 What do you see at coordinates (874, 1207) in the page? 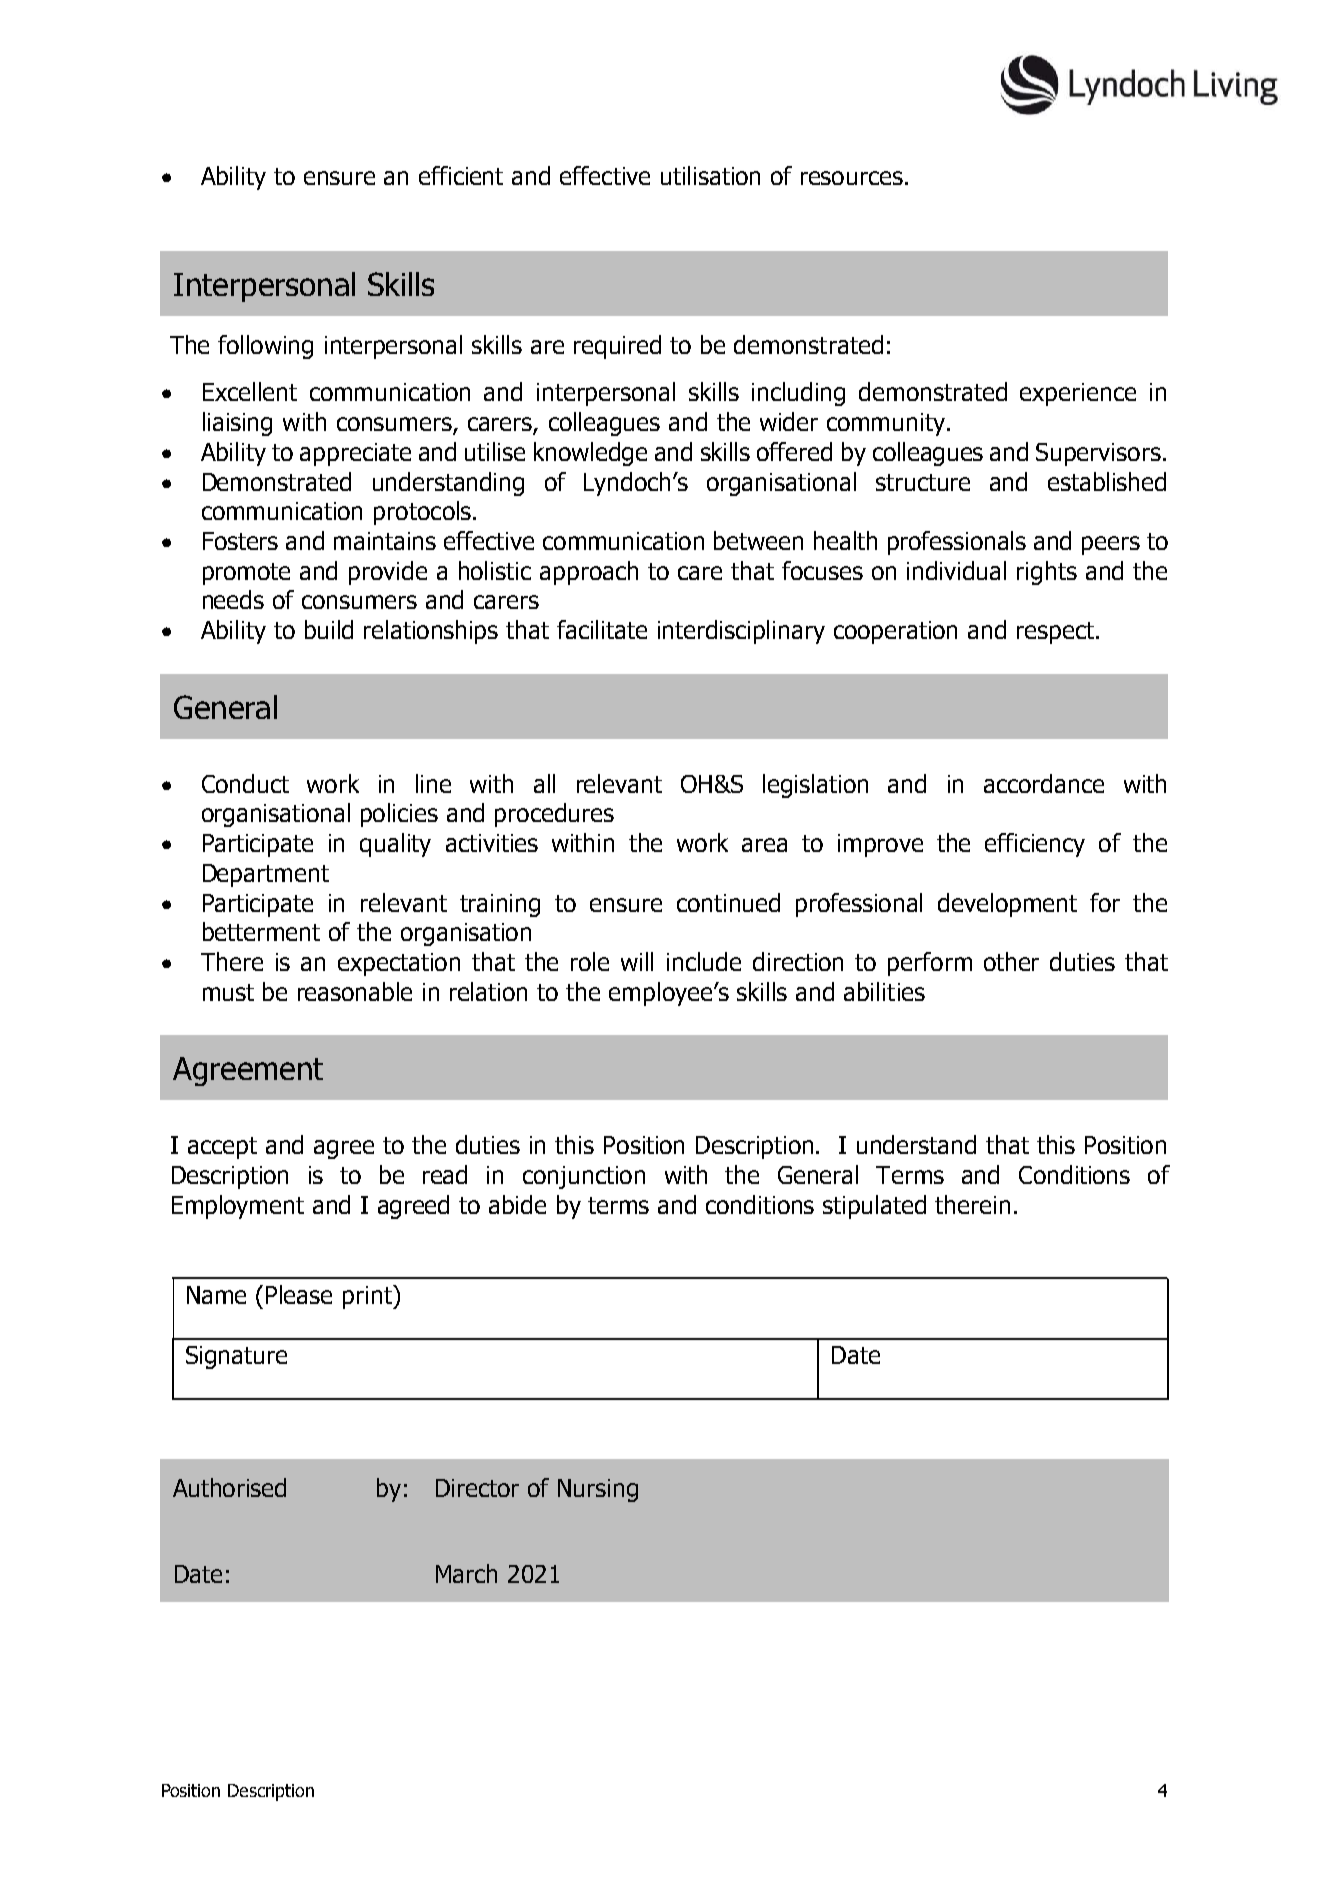
I see `stipulated` at bounding box center [874, 1207].
